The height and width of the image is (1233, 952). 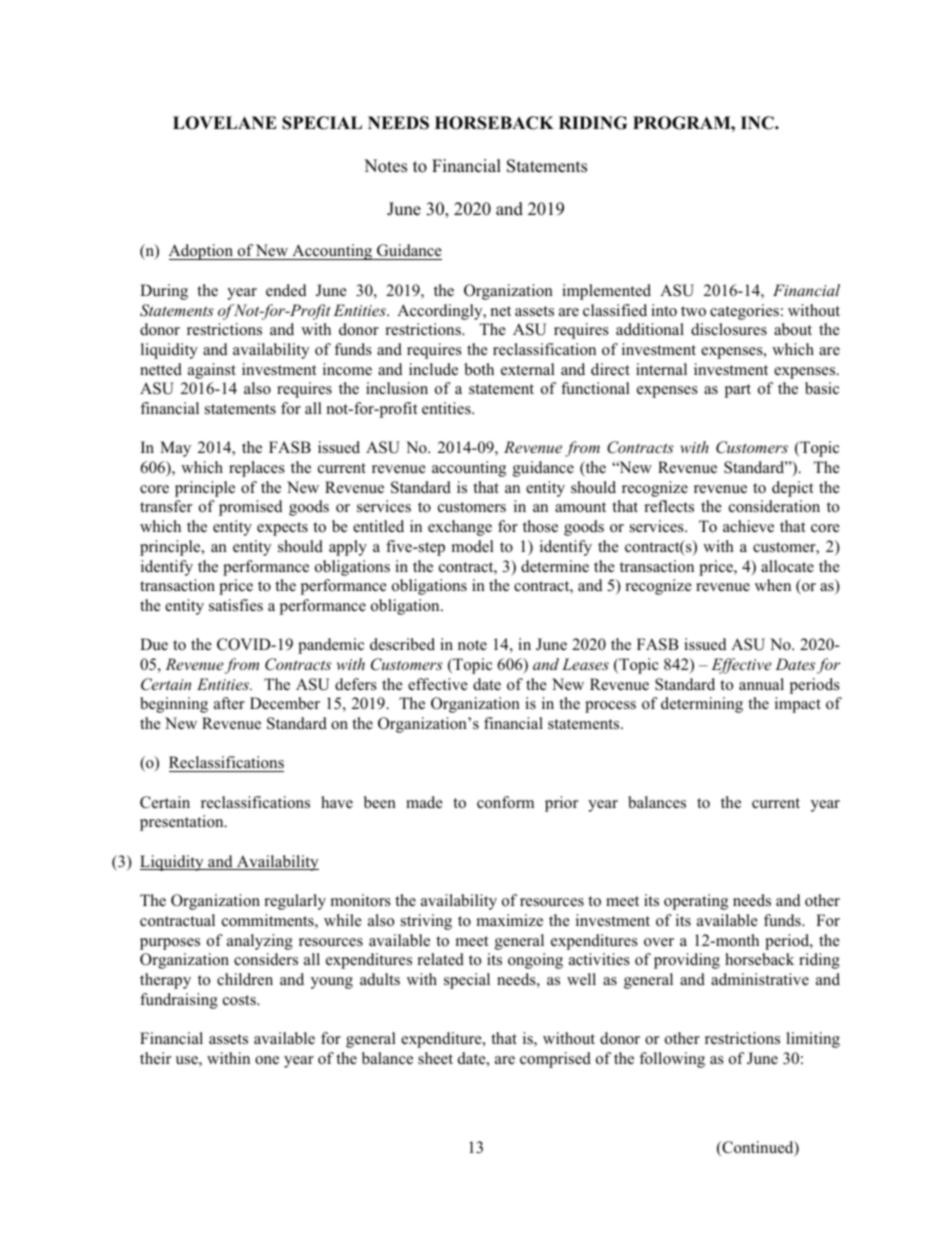 What do you see at coordinates (744, 312) in the image?
I see `categories` at bounding box center [744, 312].
